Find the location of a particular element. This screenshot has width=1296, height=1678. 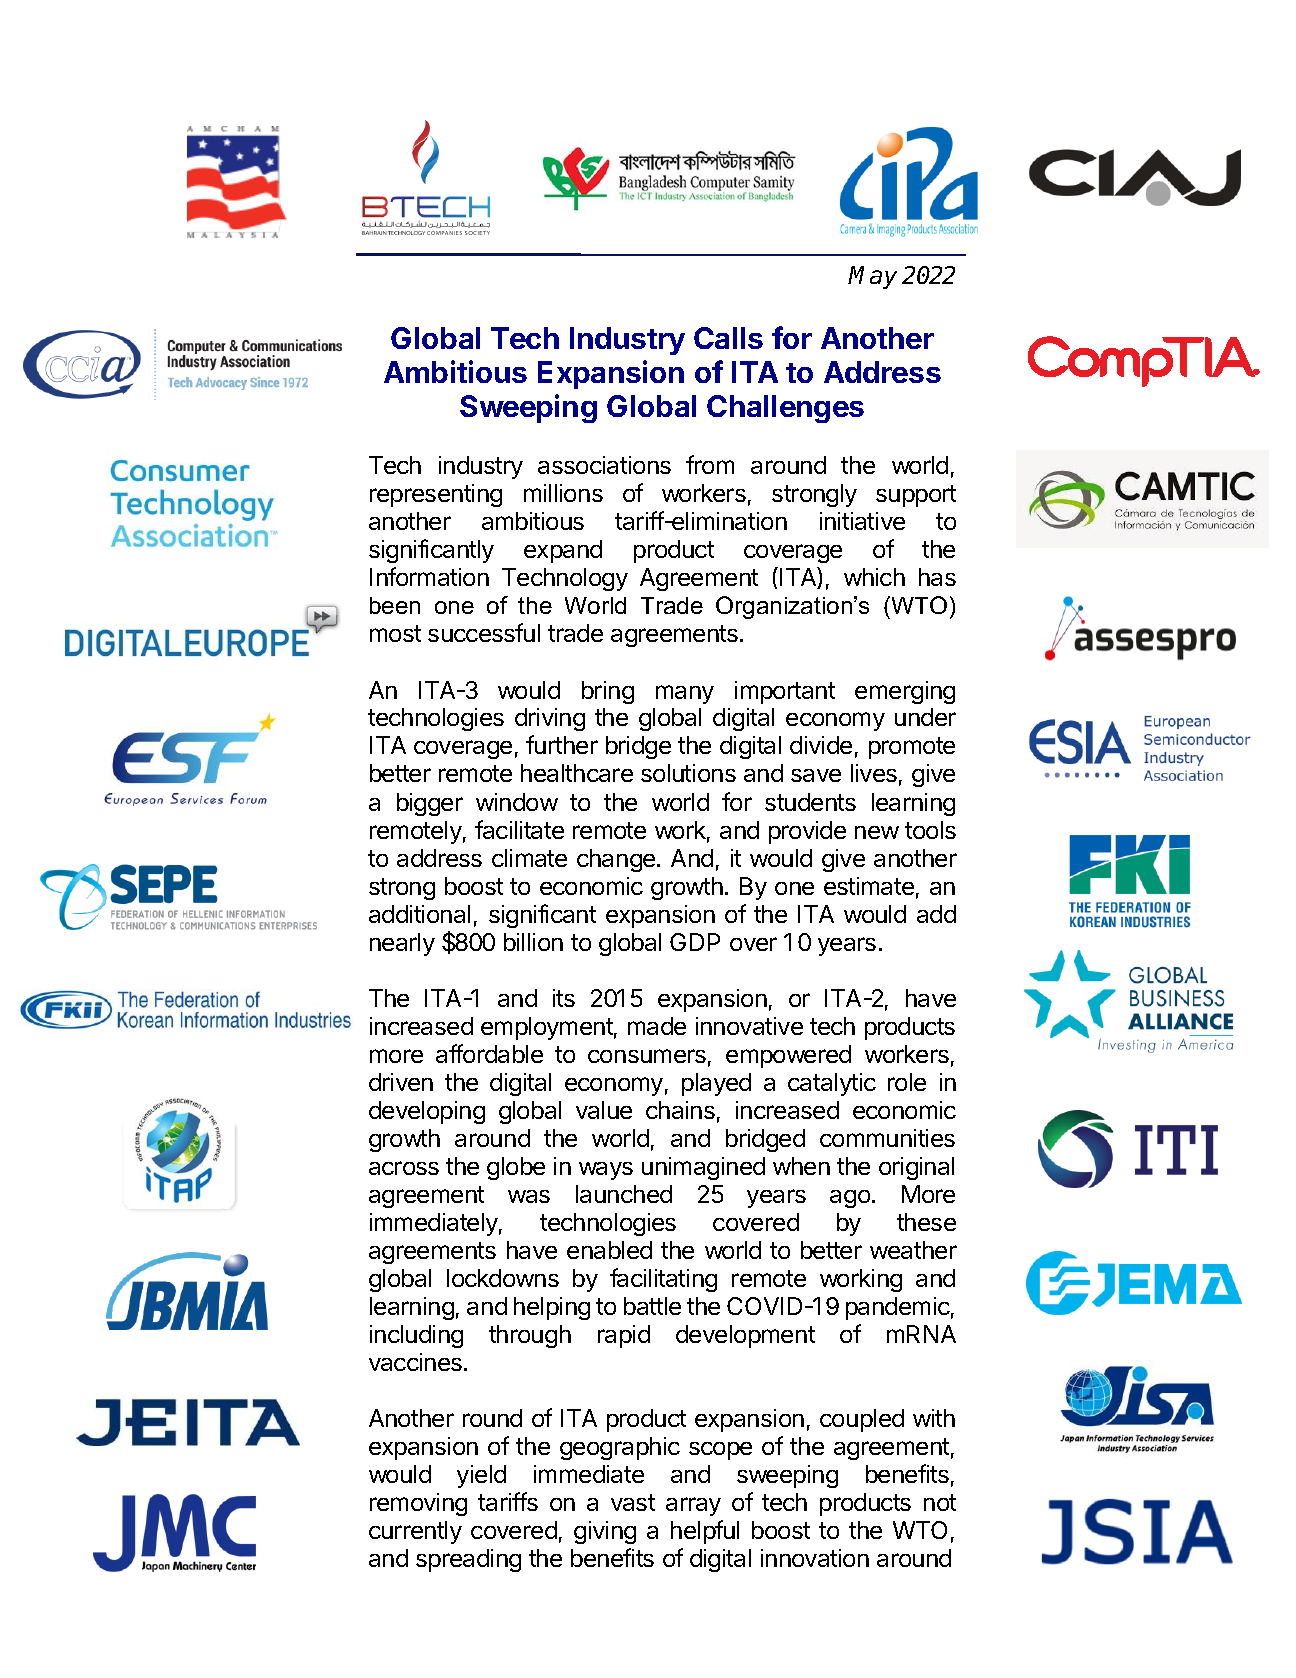

additional is located at coordinates (419, 914).
